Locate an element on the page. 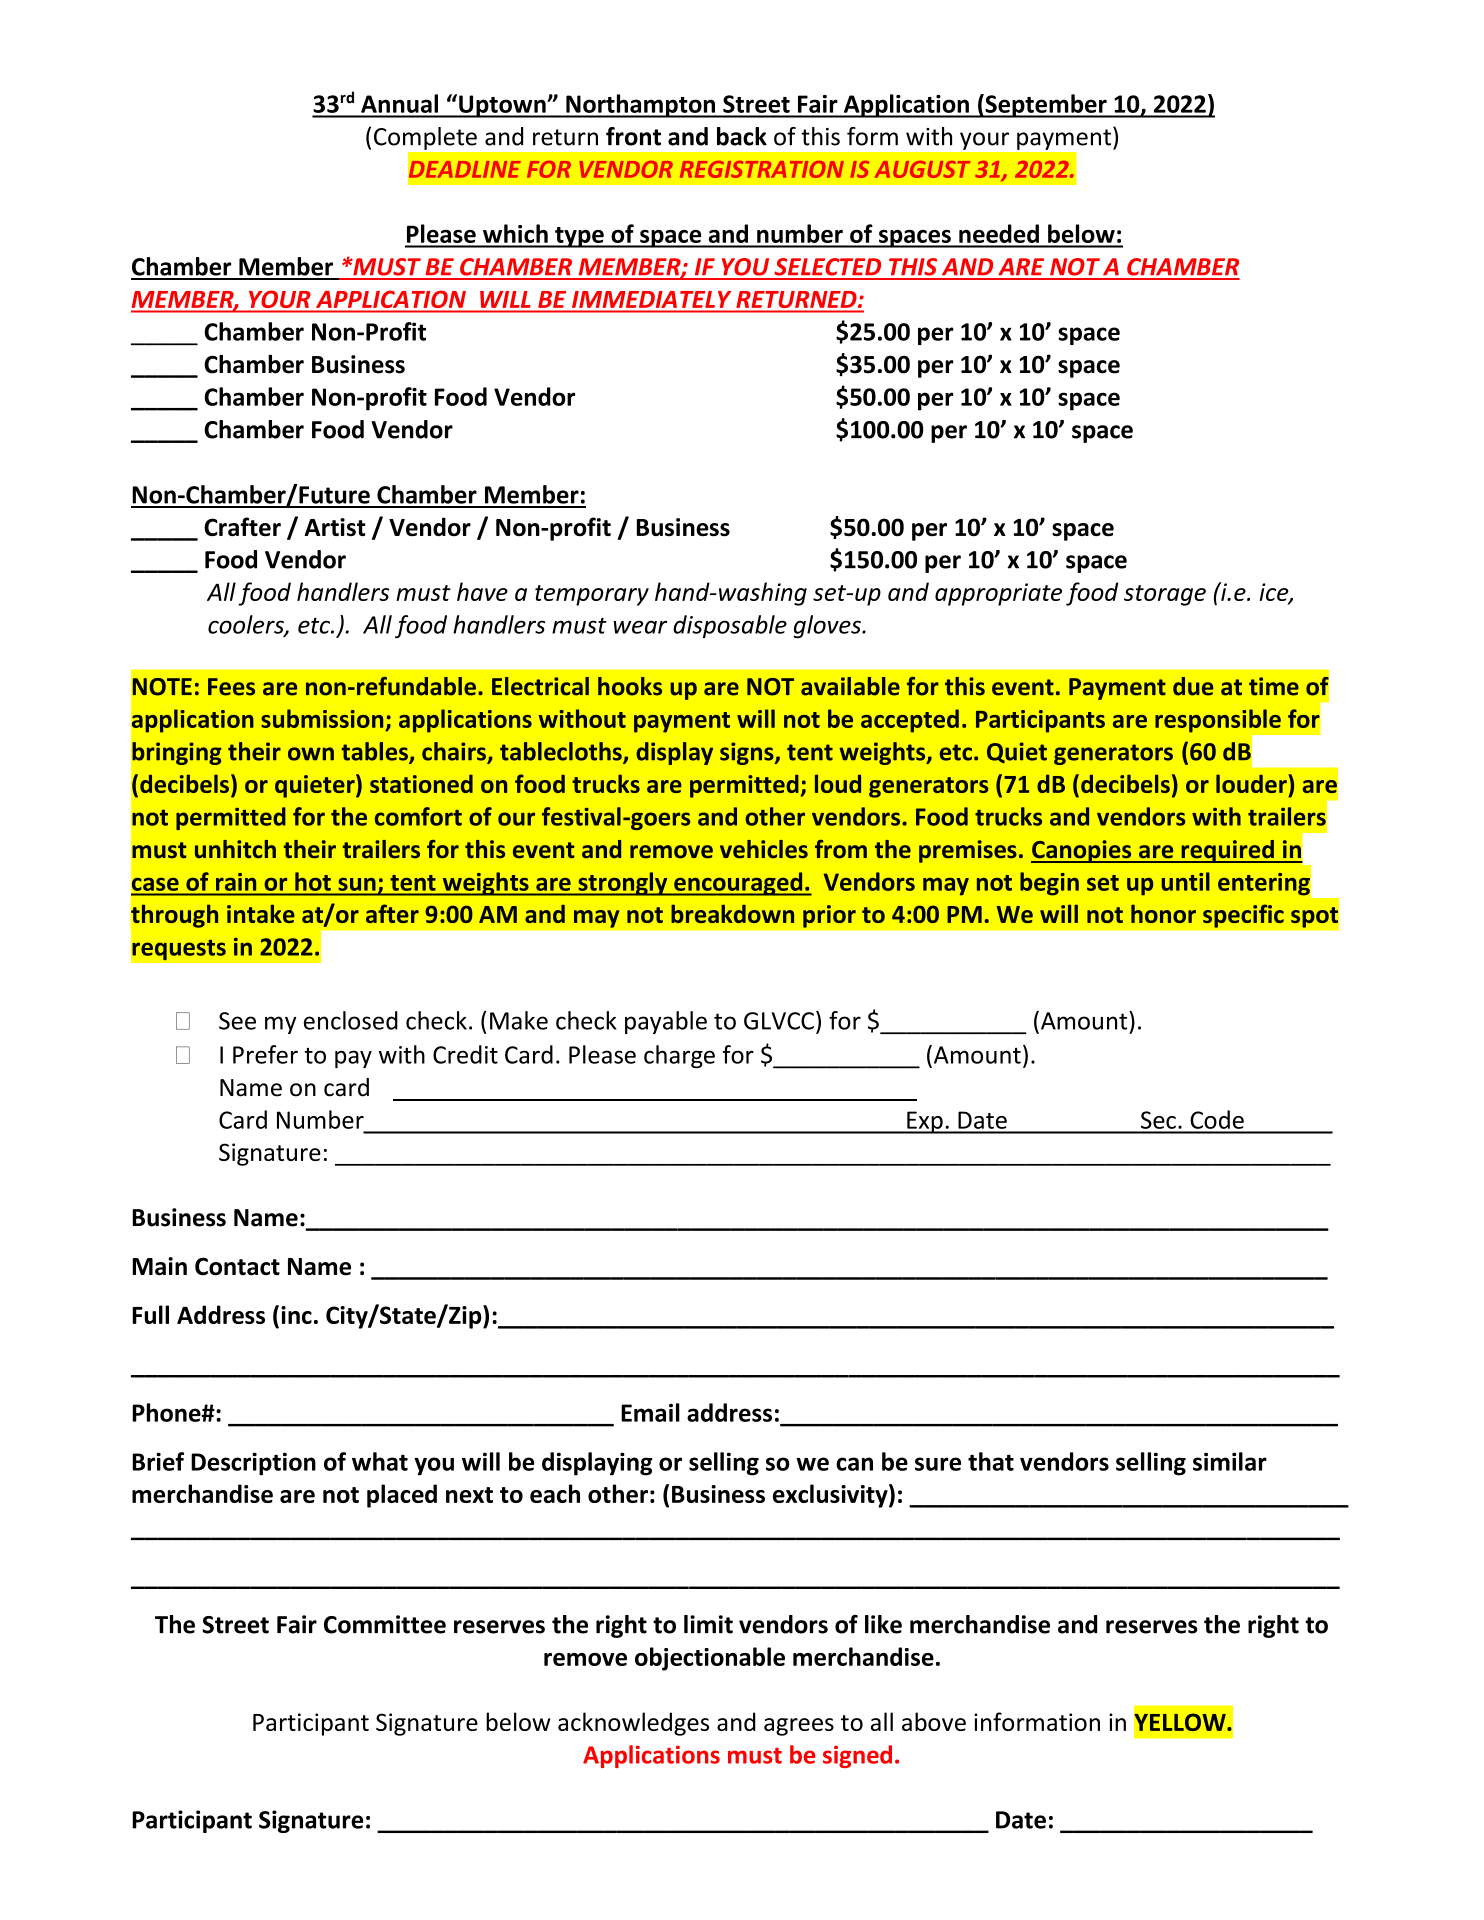  Uptown is located at coordinates (502, 106).
